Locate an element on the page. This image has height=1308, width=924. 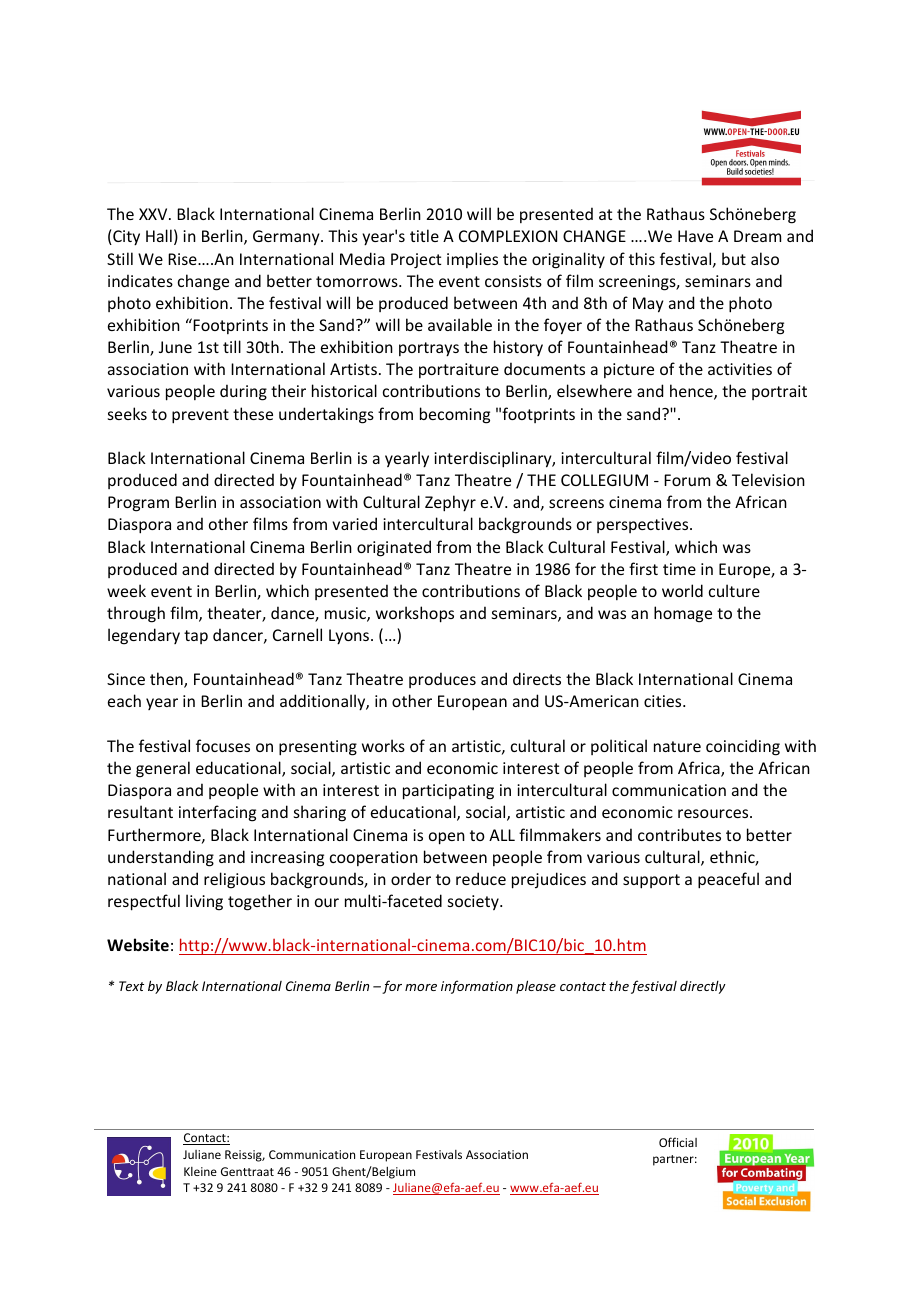
general is located at coordinates (163, 769).
